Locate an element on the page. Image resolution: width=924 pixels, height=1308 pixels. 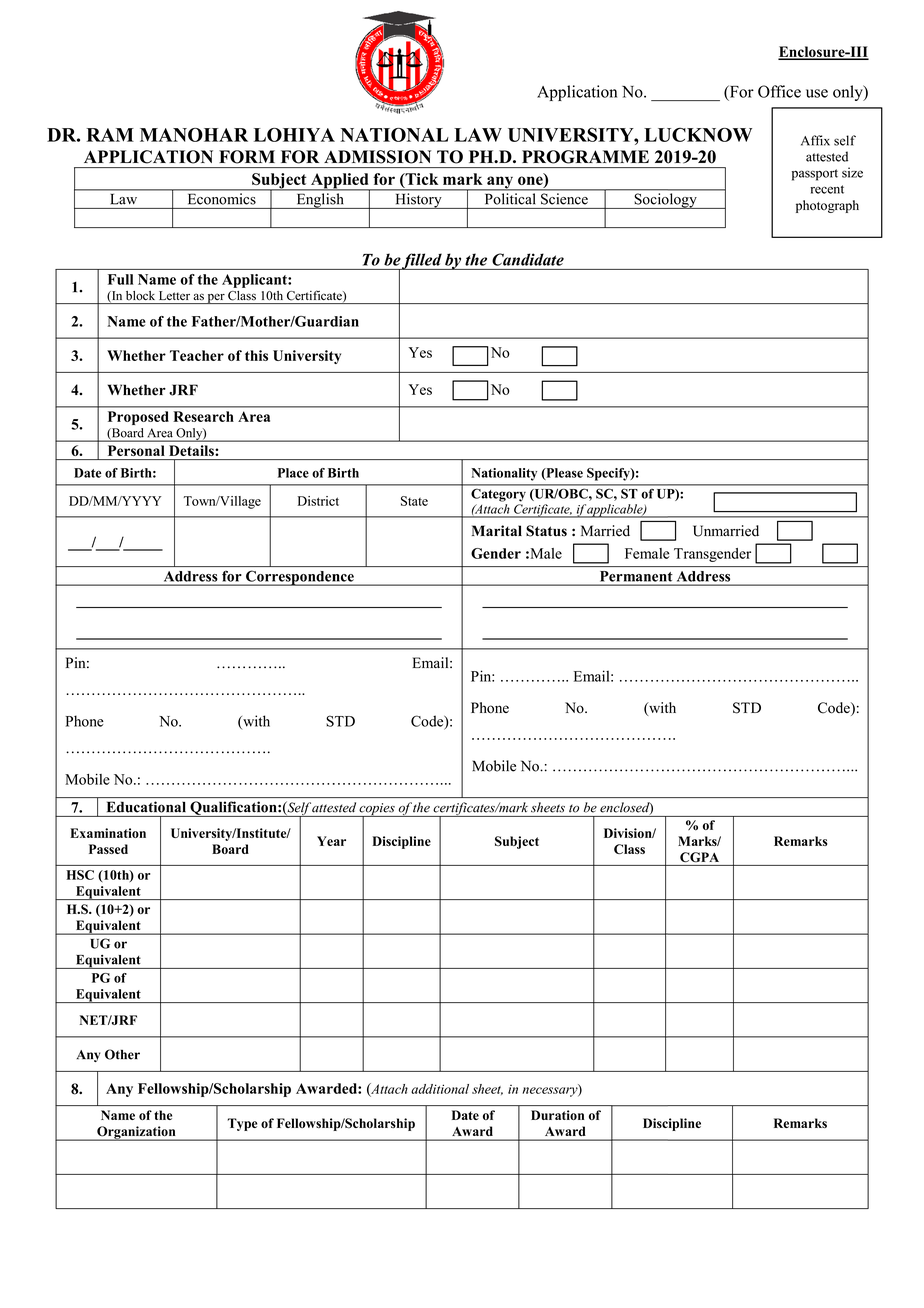
passport is located at coordinates (815, 175).
